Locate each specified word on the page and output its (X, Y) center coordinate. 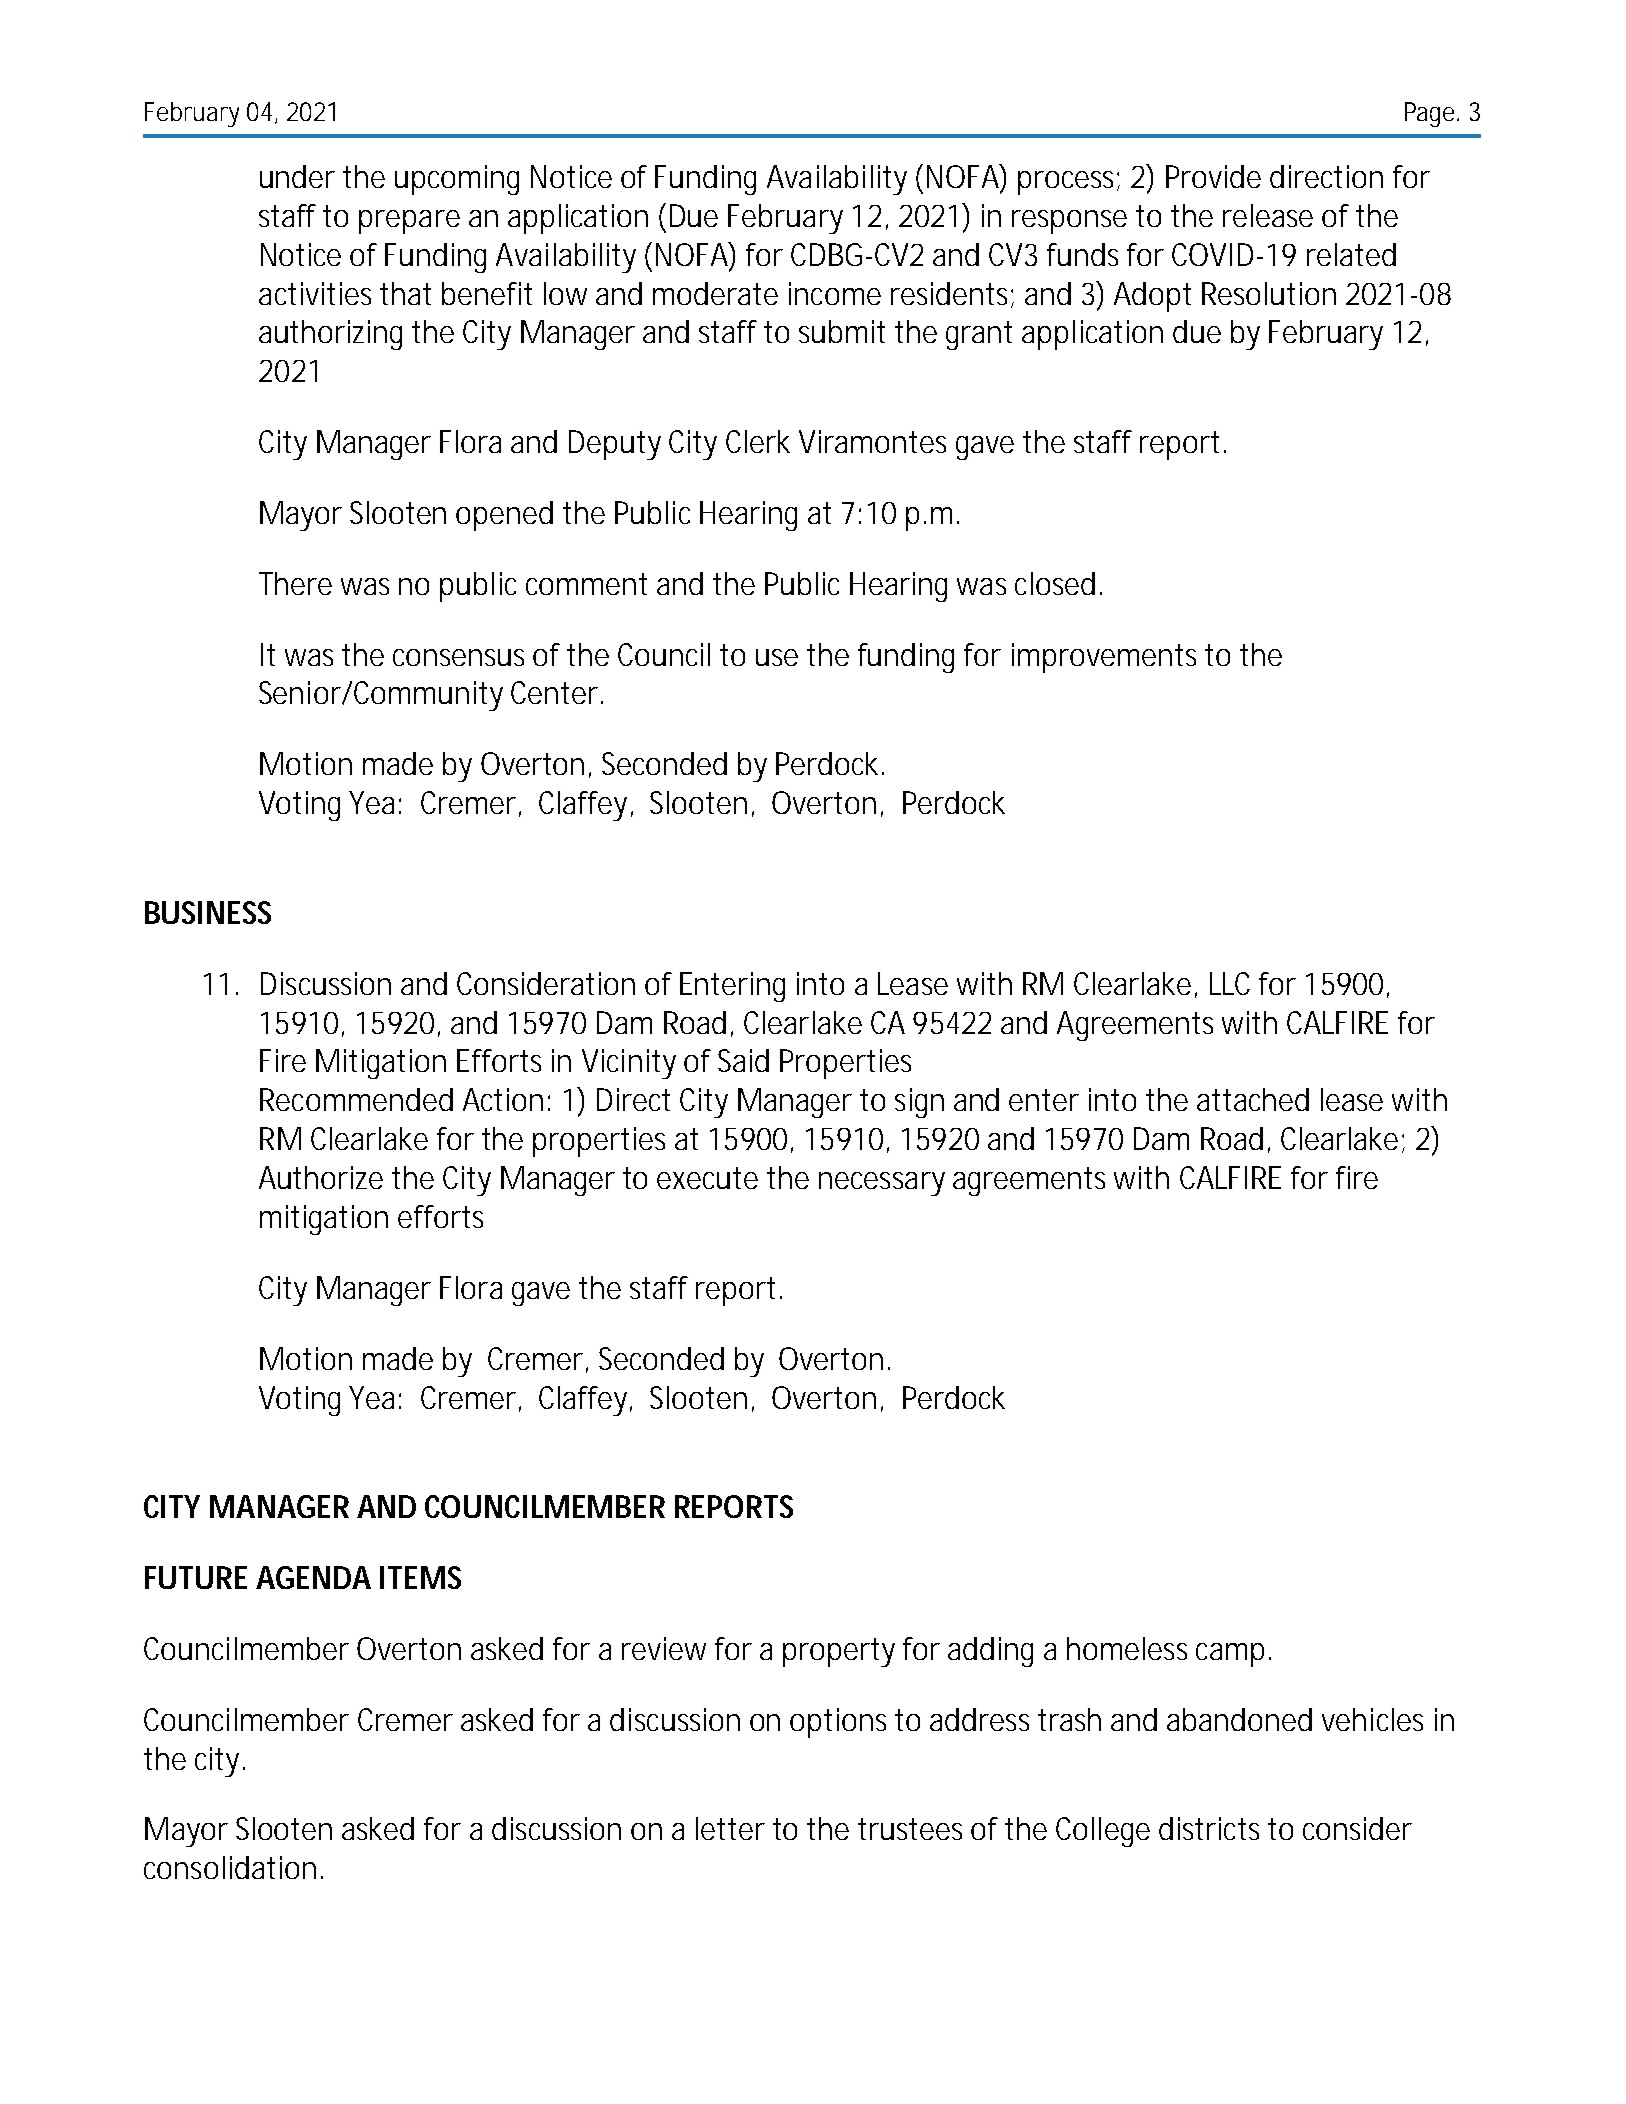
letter (730, 1828)
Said (743, 1060)
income (835, 293)
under (297, 176)
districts (1209, 1828)
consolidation (230, 1867)
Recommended (356, 1099)
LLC (1230, 983)
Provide (1213, 176)
